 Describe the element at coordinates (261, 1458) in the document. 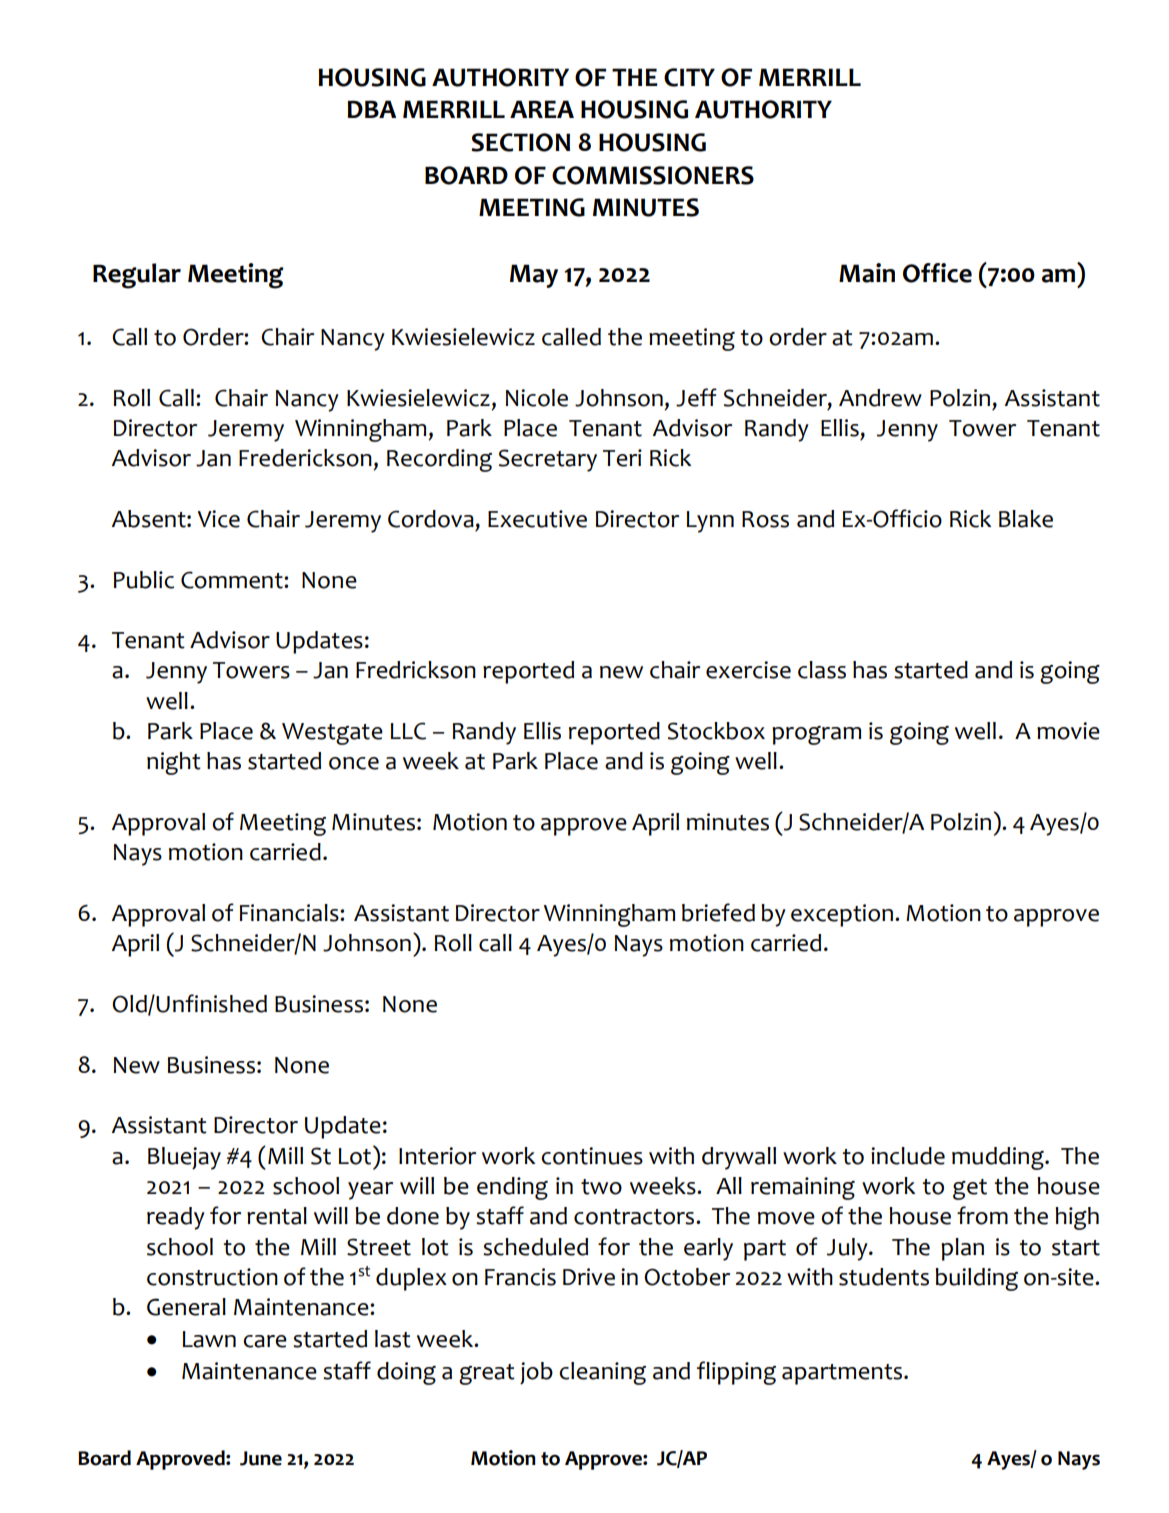

I see `June` at that location.
